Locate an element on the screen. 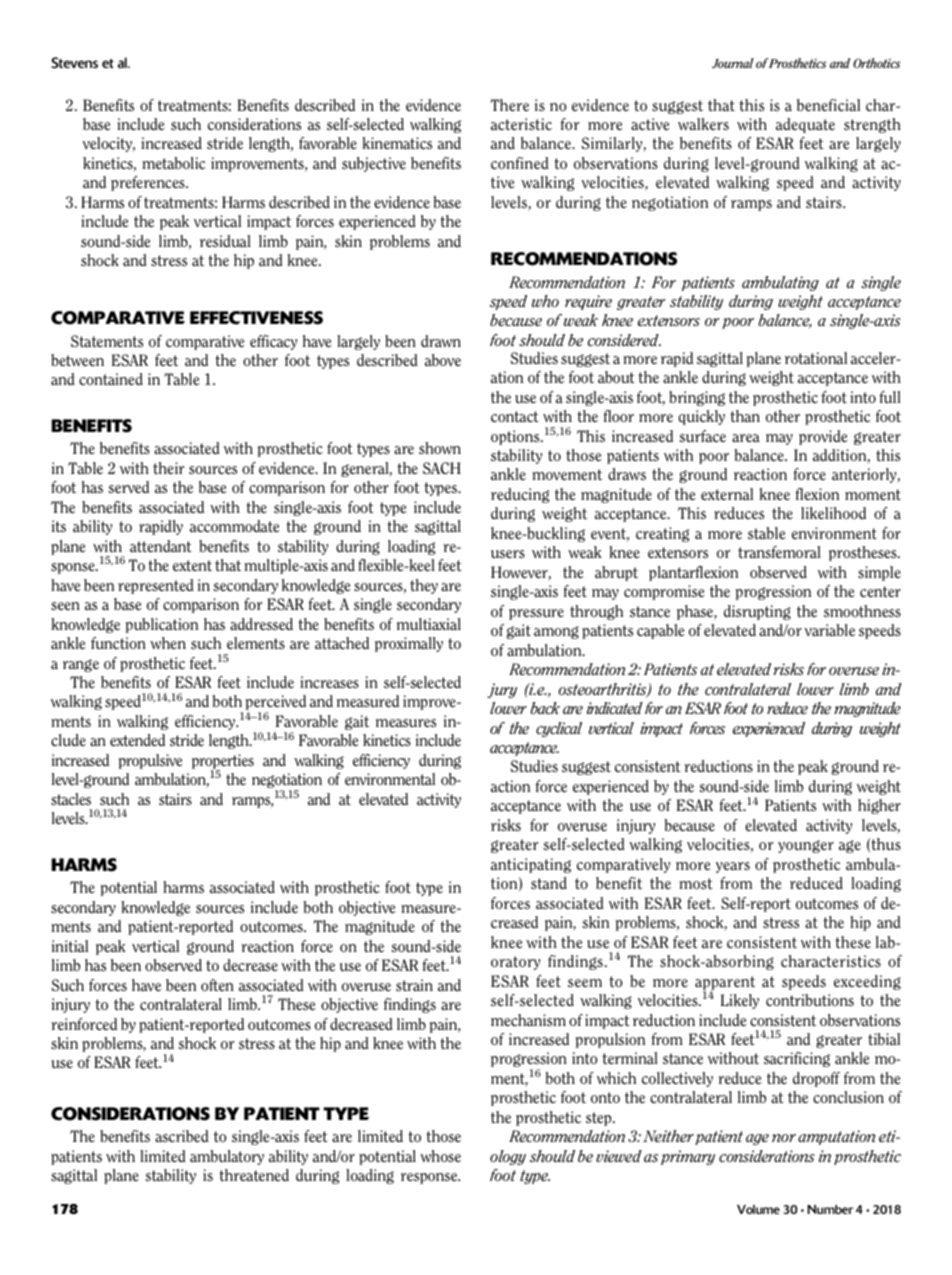  years is located at coordinates (733, 867).
